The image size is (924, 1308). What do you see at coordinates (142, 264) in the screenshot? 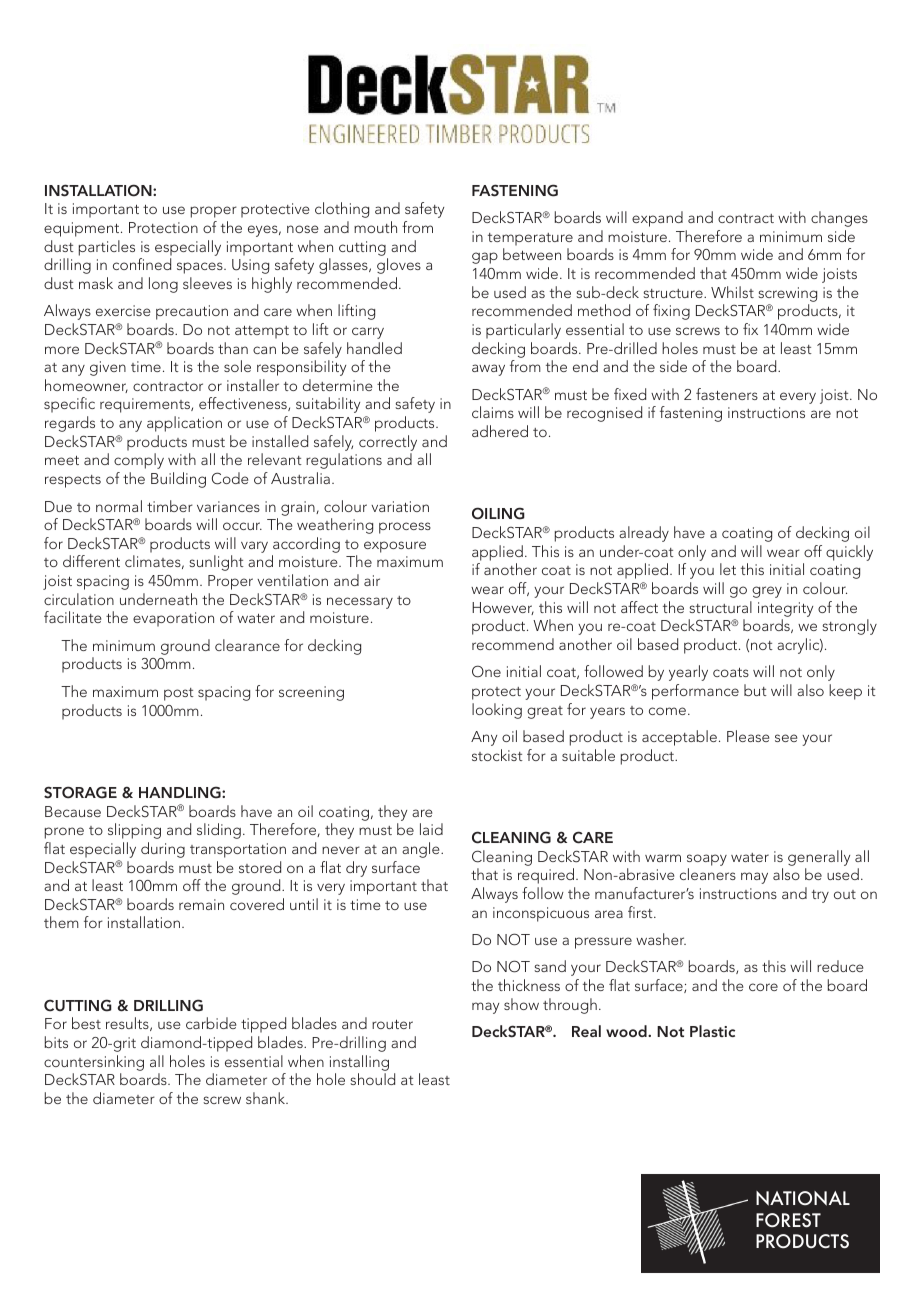
I see `confined` at bounding box center [142, 264].
